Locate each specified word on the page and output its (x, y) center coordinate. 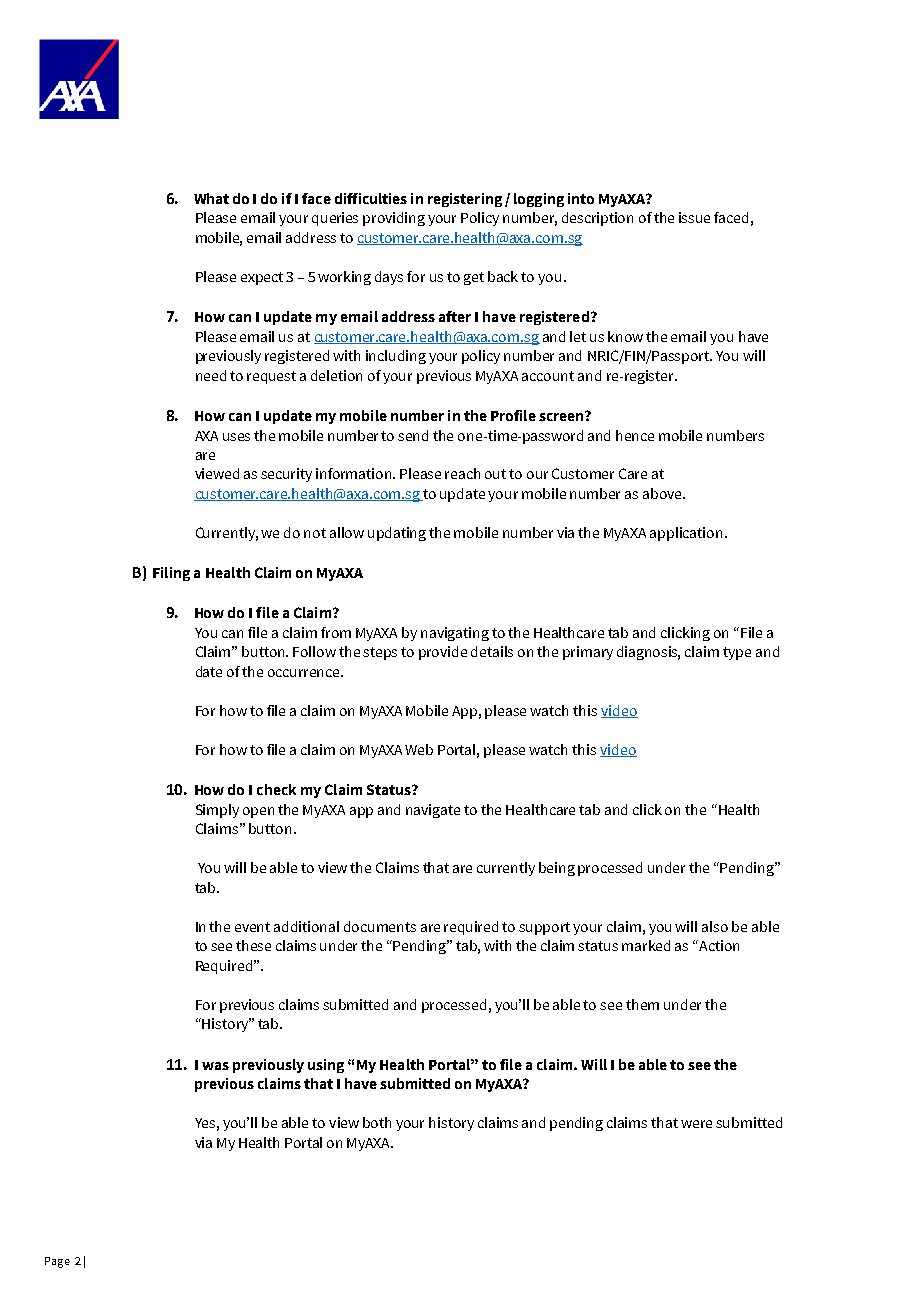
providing (394, 219)
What (211, 198)
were (696, 1124)
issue (694, 217)
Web (419, 749)
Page (57, 1262)
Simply (217, 811)
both (377, 1122)
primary (588, 653)
